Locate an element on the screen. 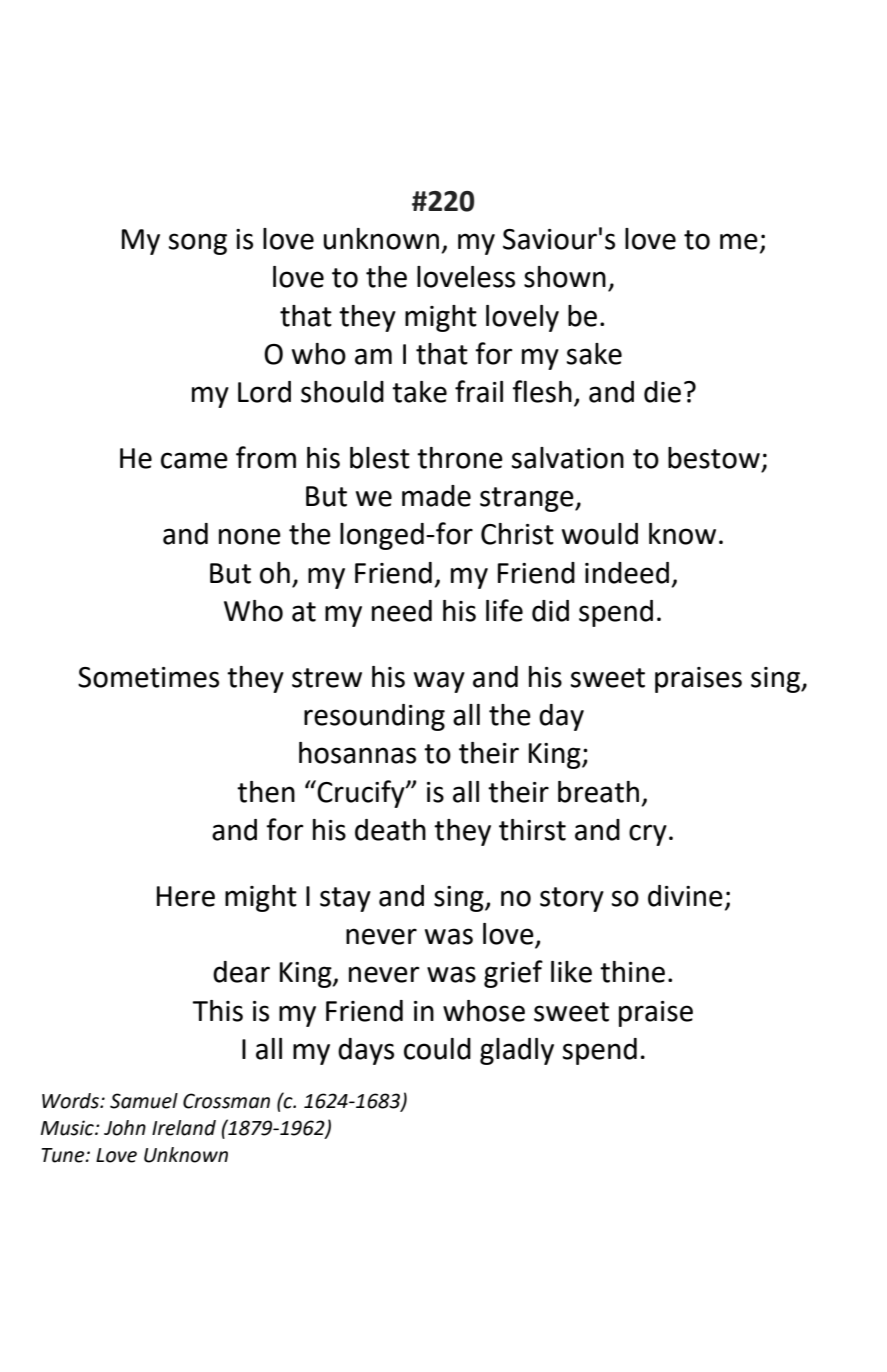 The height and width of the screenshot is (1372, 887). Samuel is located at coordinates (144, 1101).
